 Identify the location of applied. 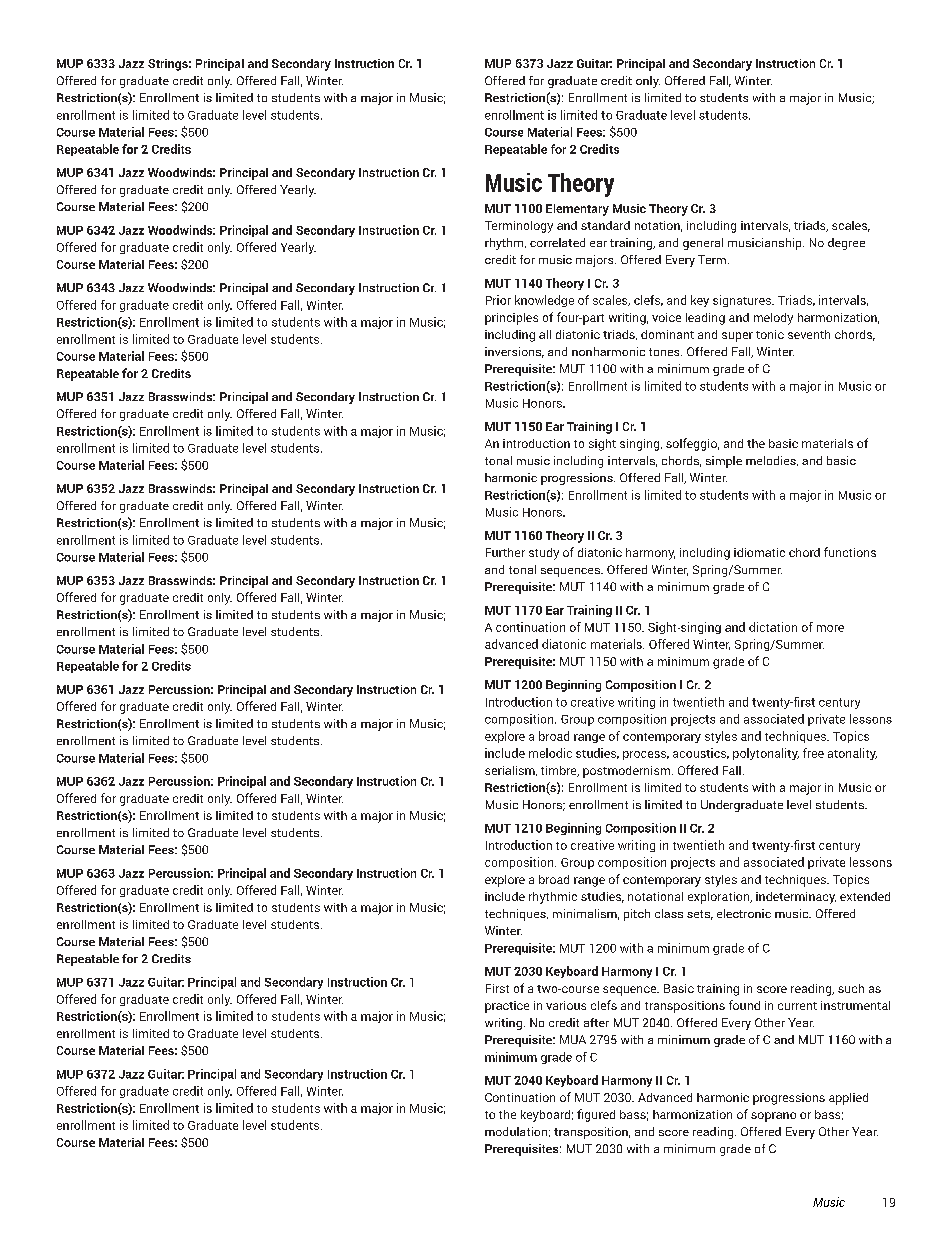
(848, 1099).
